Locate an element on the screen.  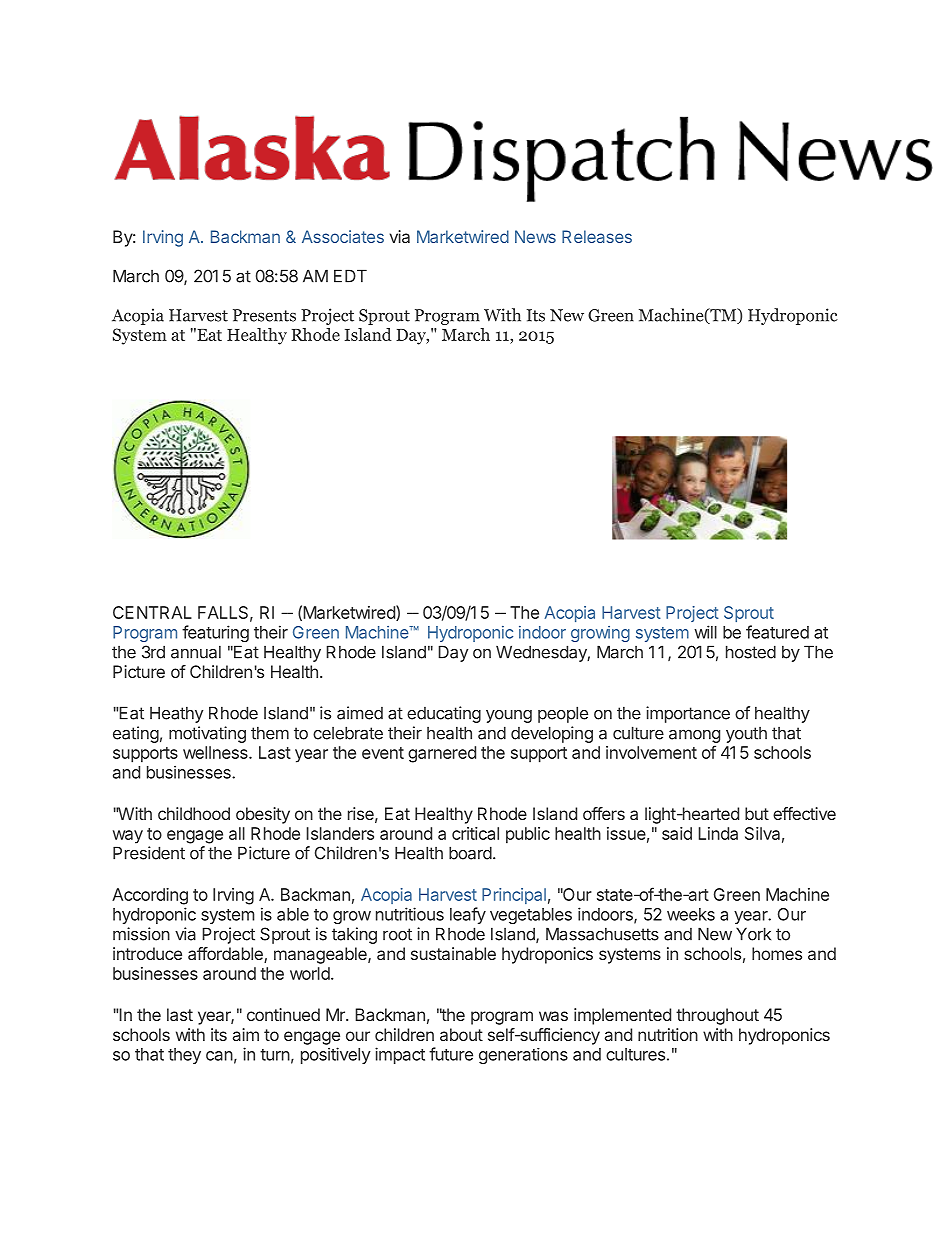
will is located at coordinates (705, 632).
